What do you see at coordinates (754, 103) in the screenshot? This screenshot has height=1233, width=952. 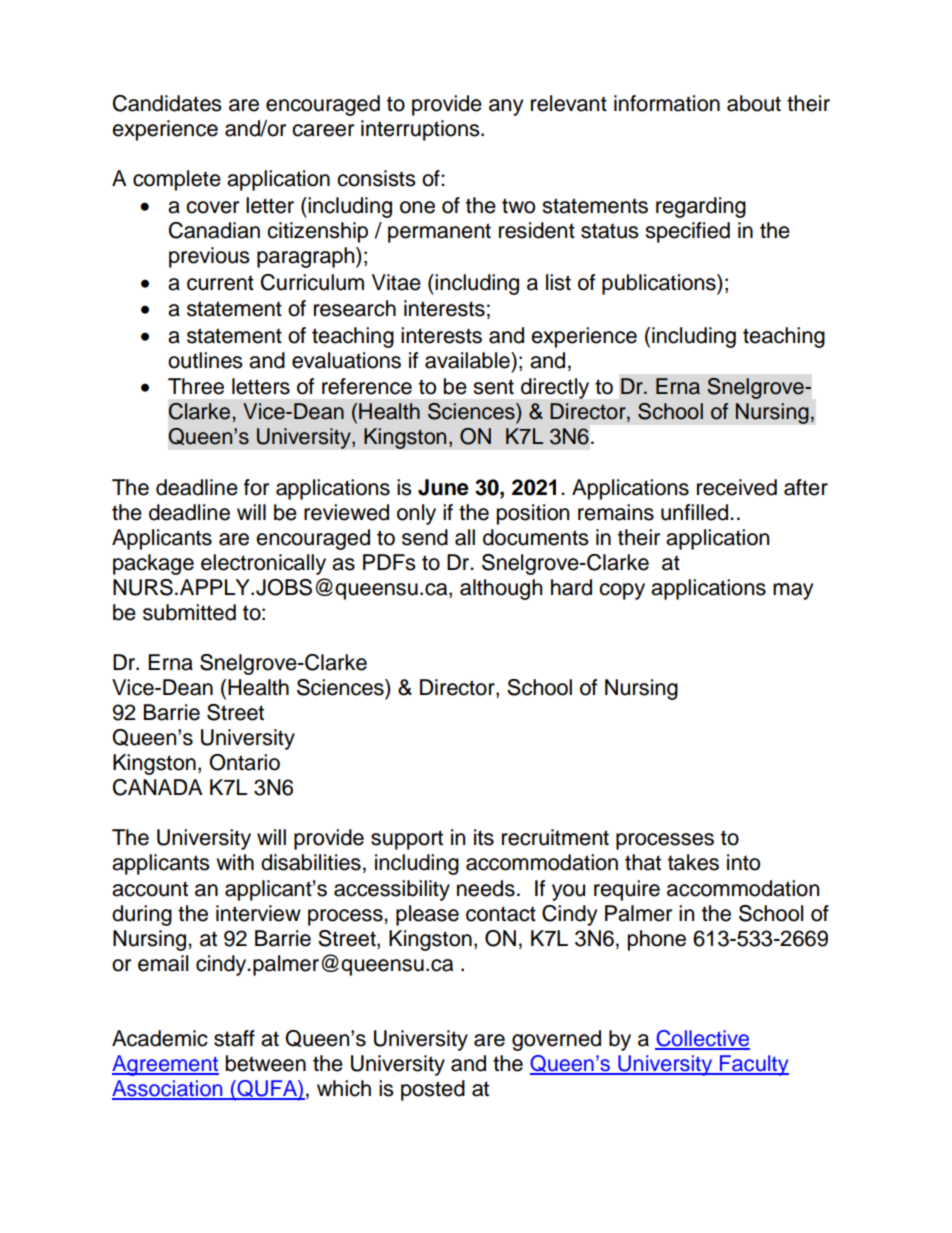 I see `about` at bounding box center [754, 103].
